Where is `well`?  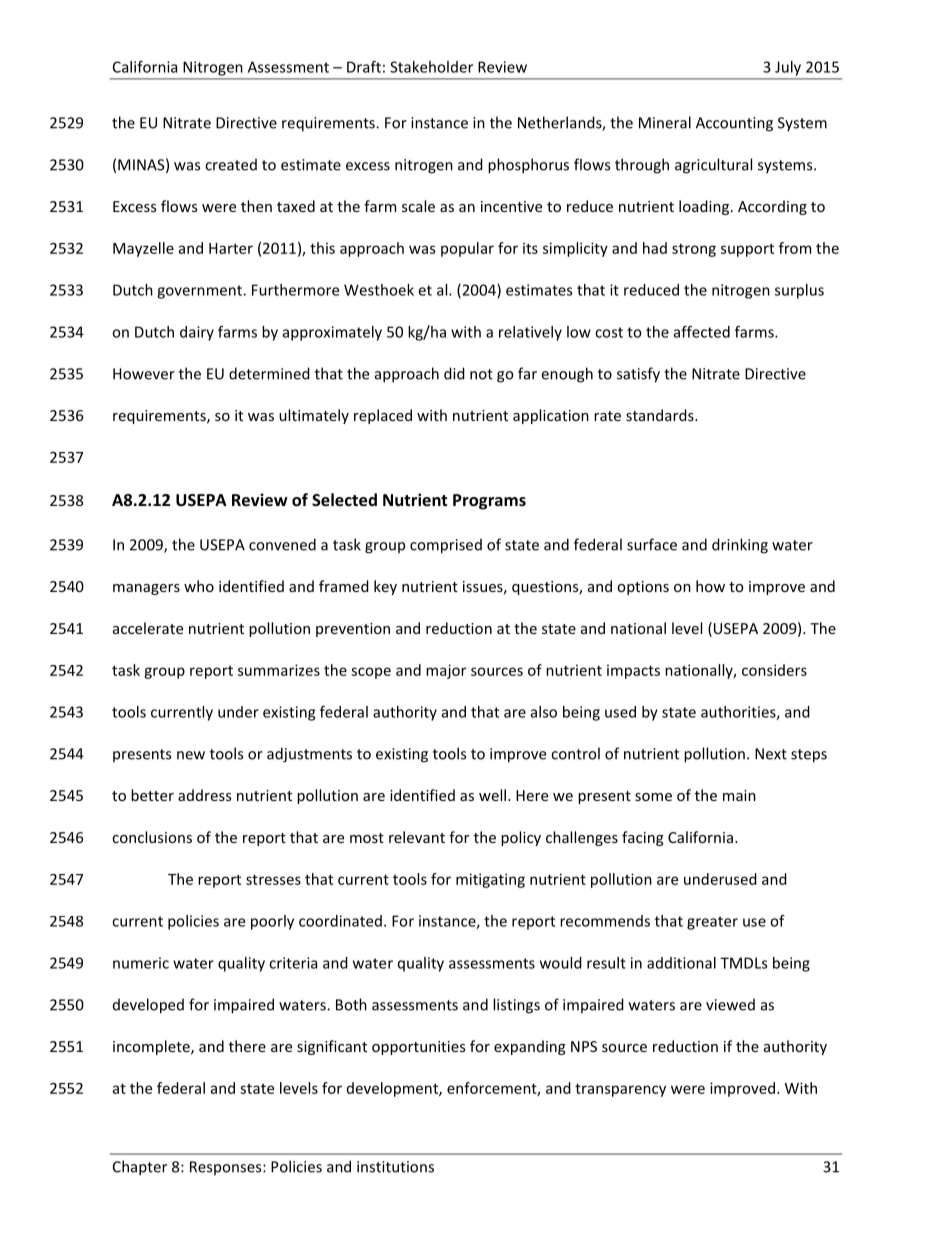 well is located at coordinates (492, 795).
